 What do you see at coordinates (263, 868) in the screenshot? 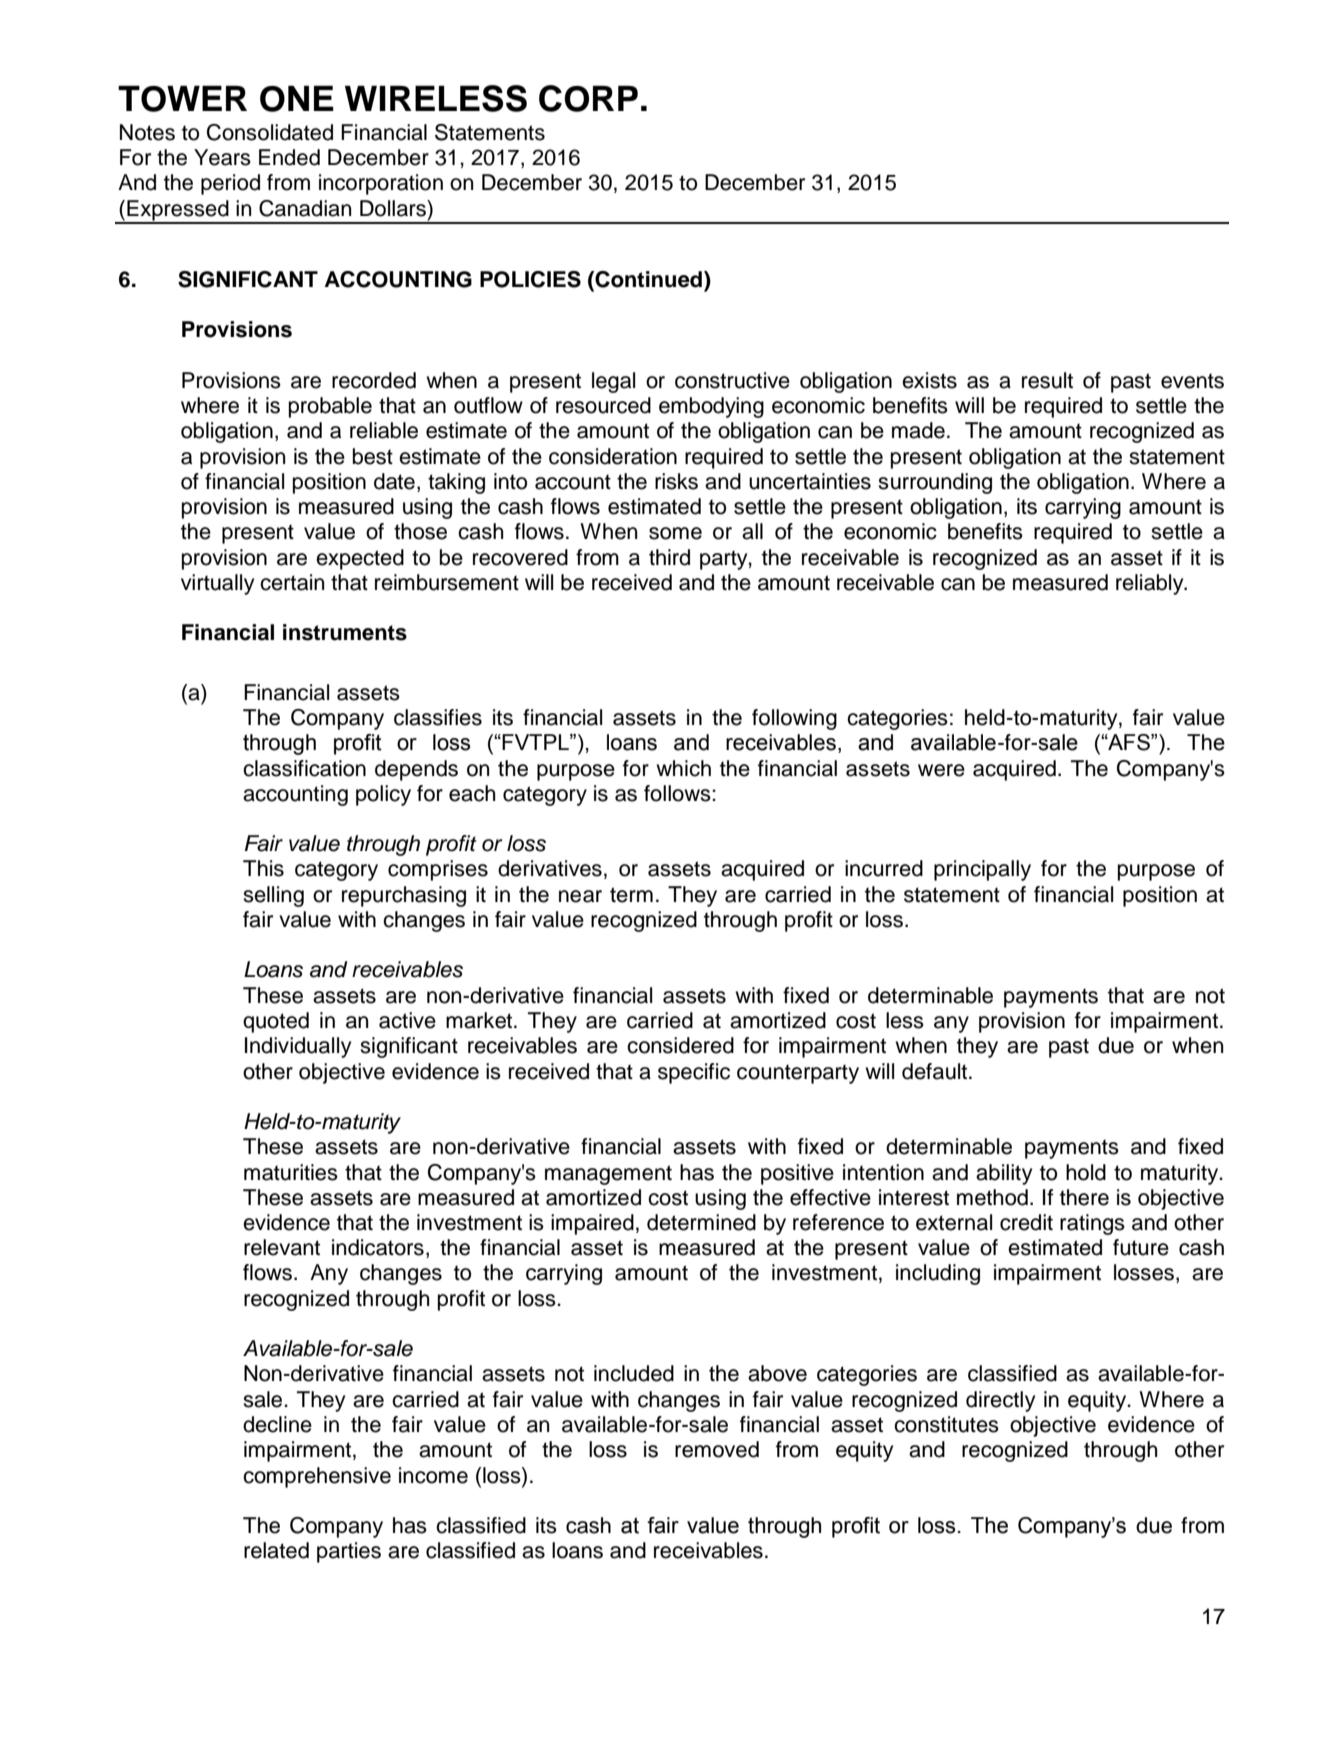
I see `This` at bounding box center [263, 868].
